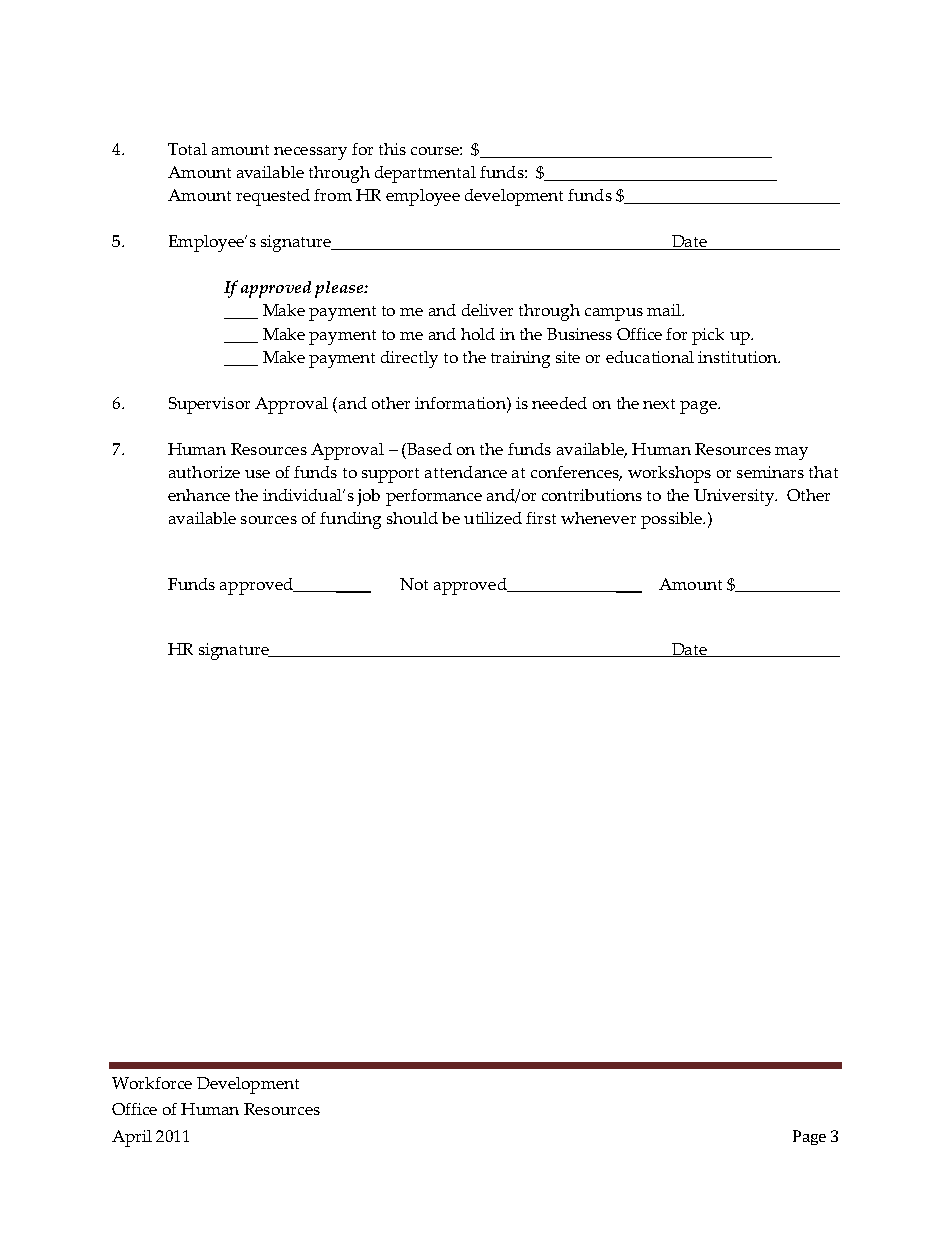 The width and height of the image is (952, 1233). I want to click on Workforce, so click(152, 1083).
